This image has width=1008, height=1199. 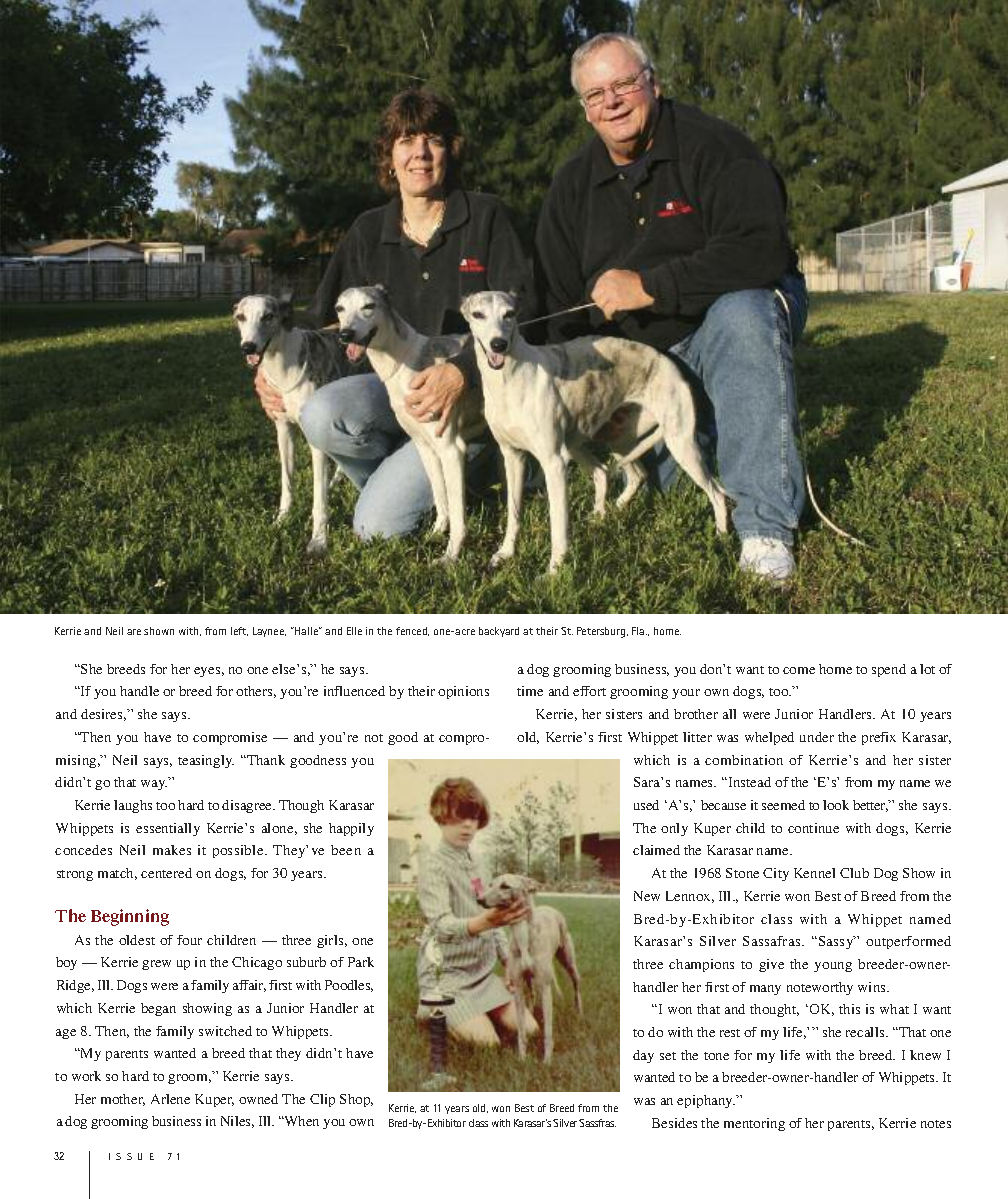 I want to click on Arlene, so click(x=170, y=1099).
